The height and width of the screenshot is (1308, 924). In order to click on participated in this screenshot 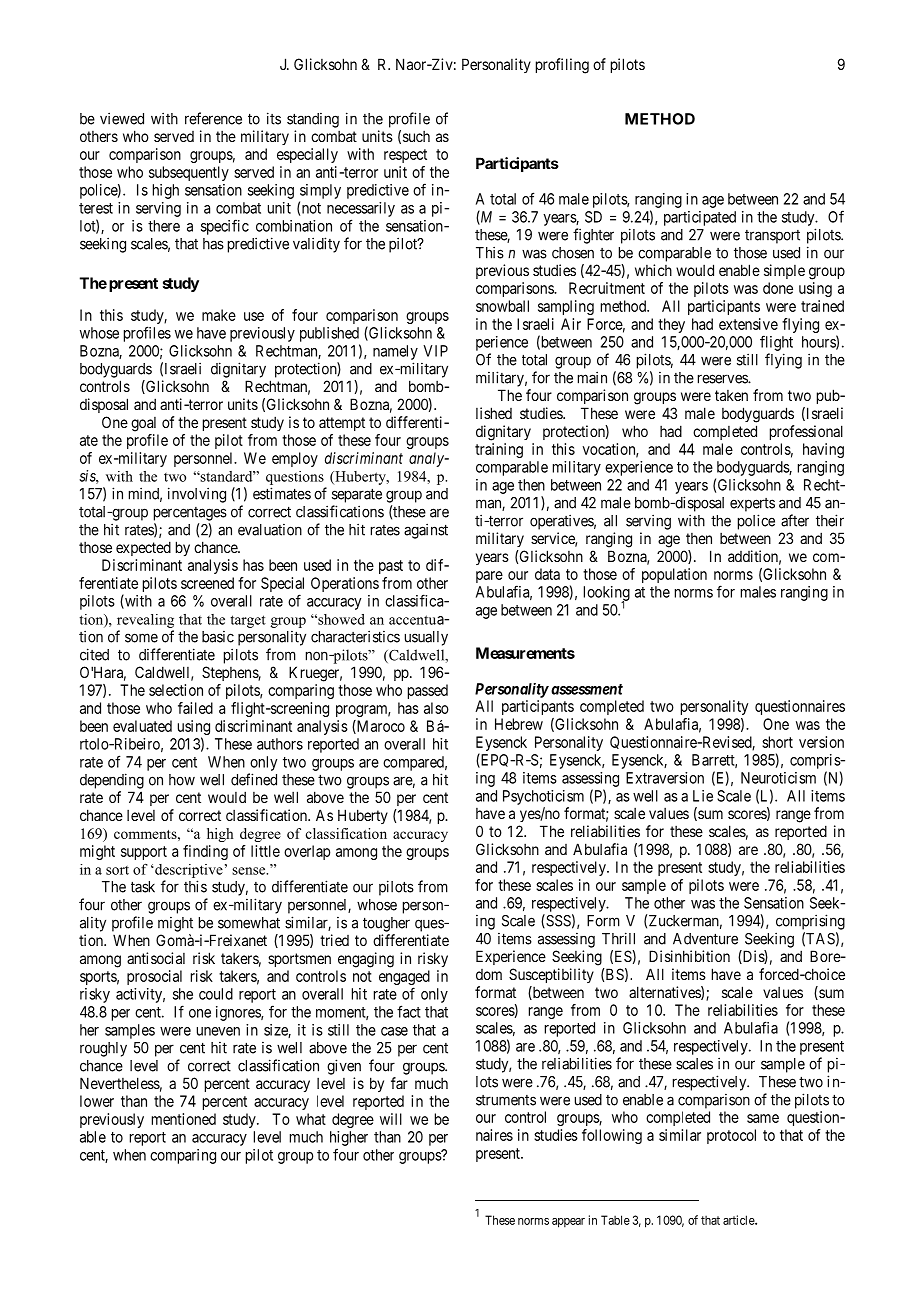, I will do `click(700, 218)`.
